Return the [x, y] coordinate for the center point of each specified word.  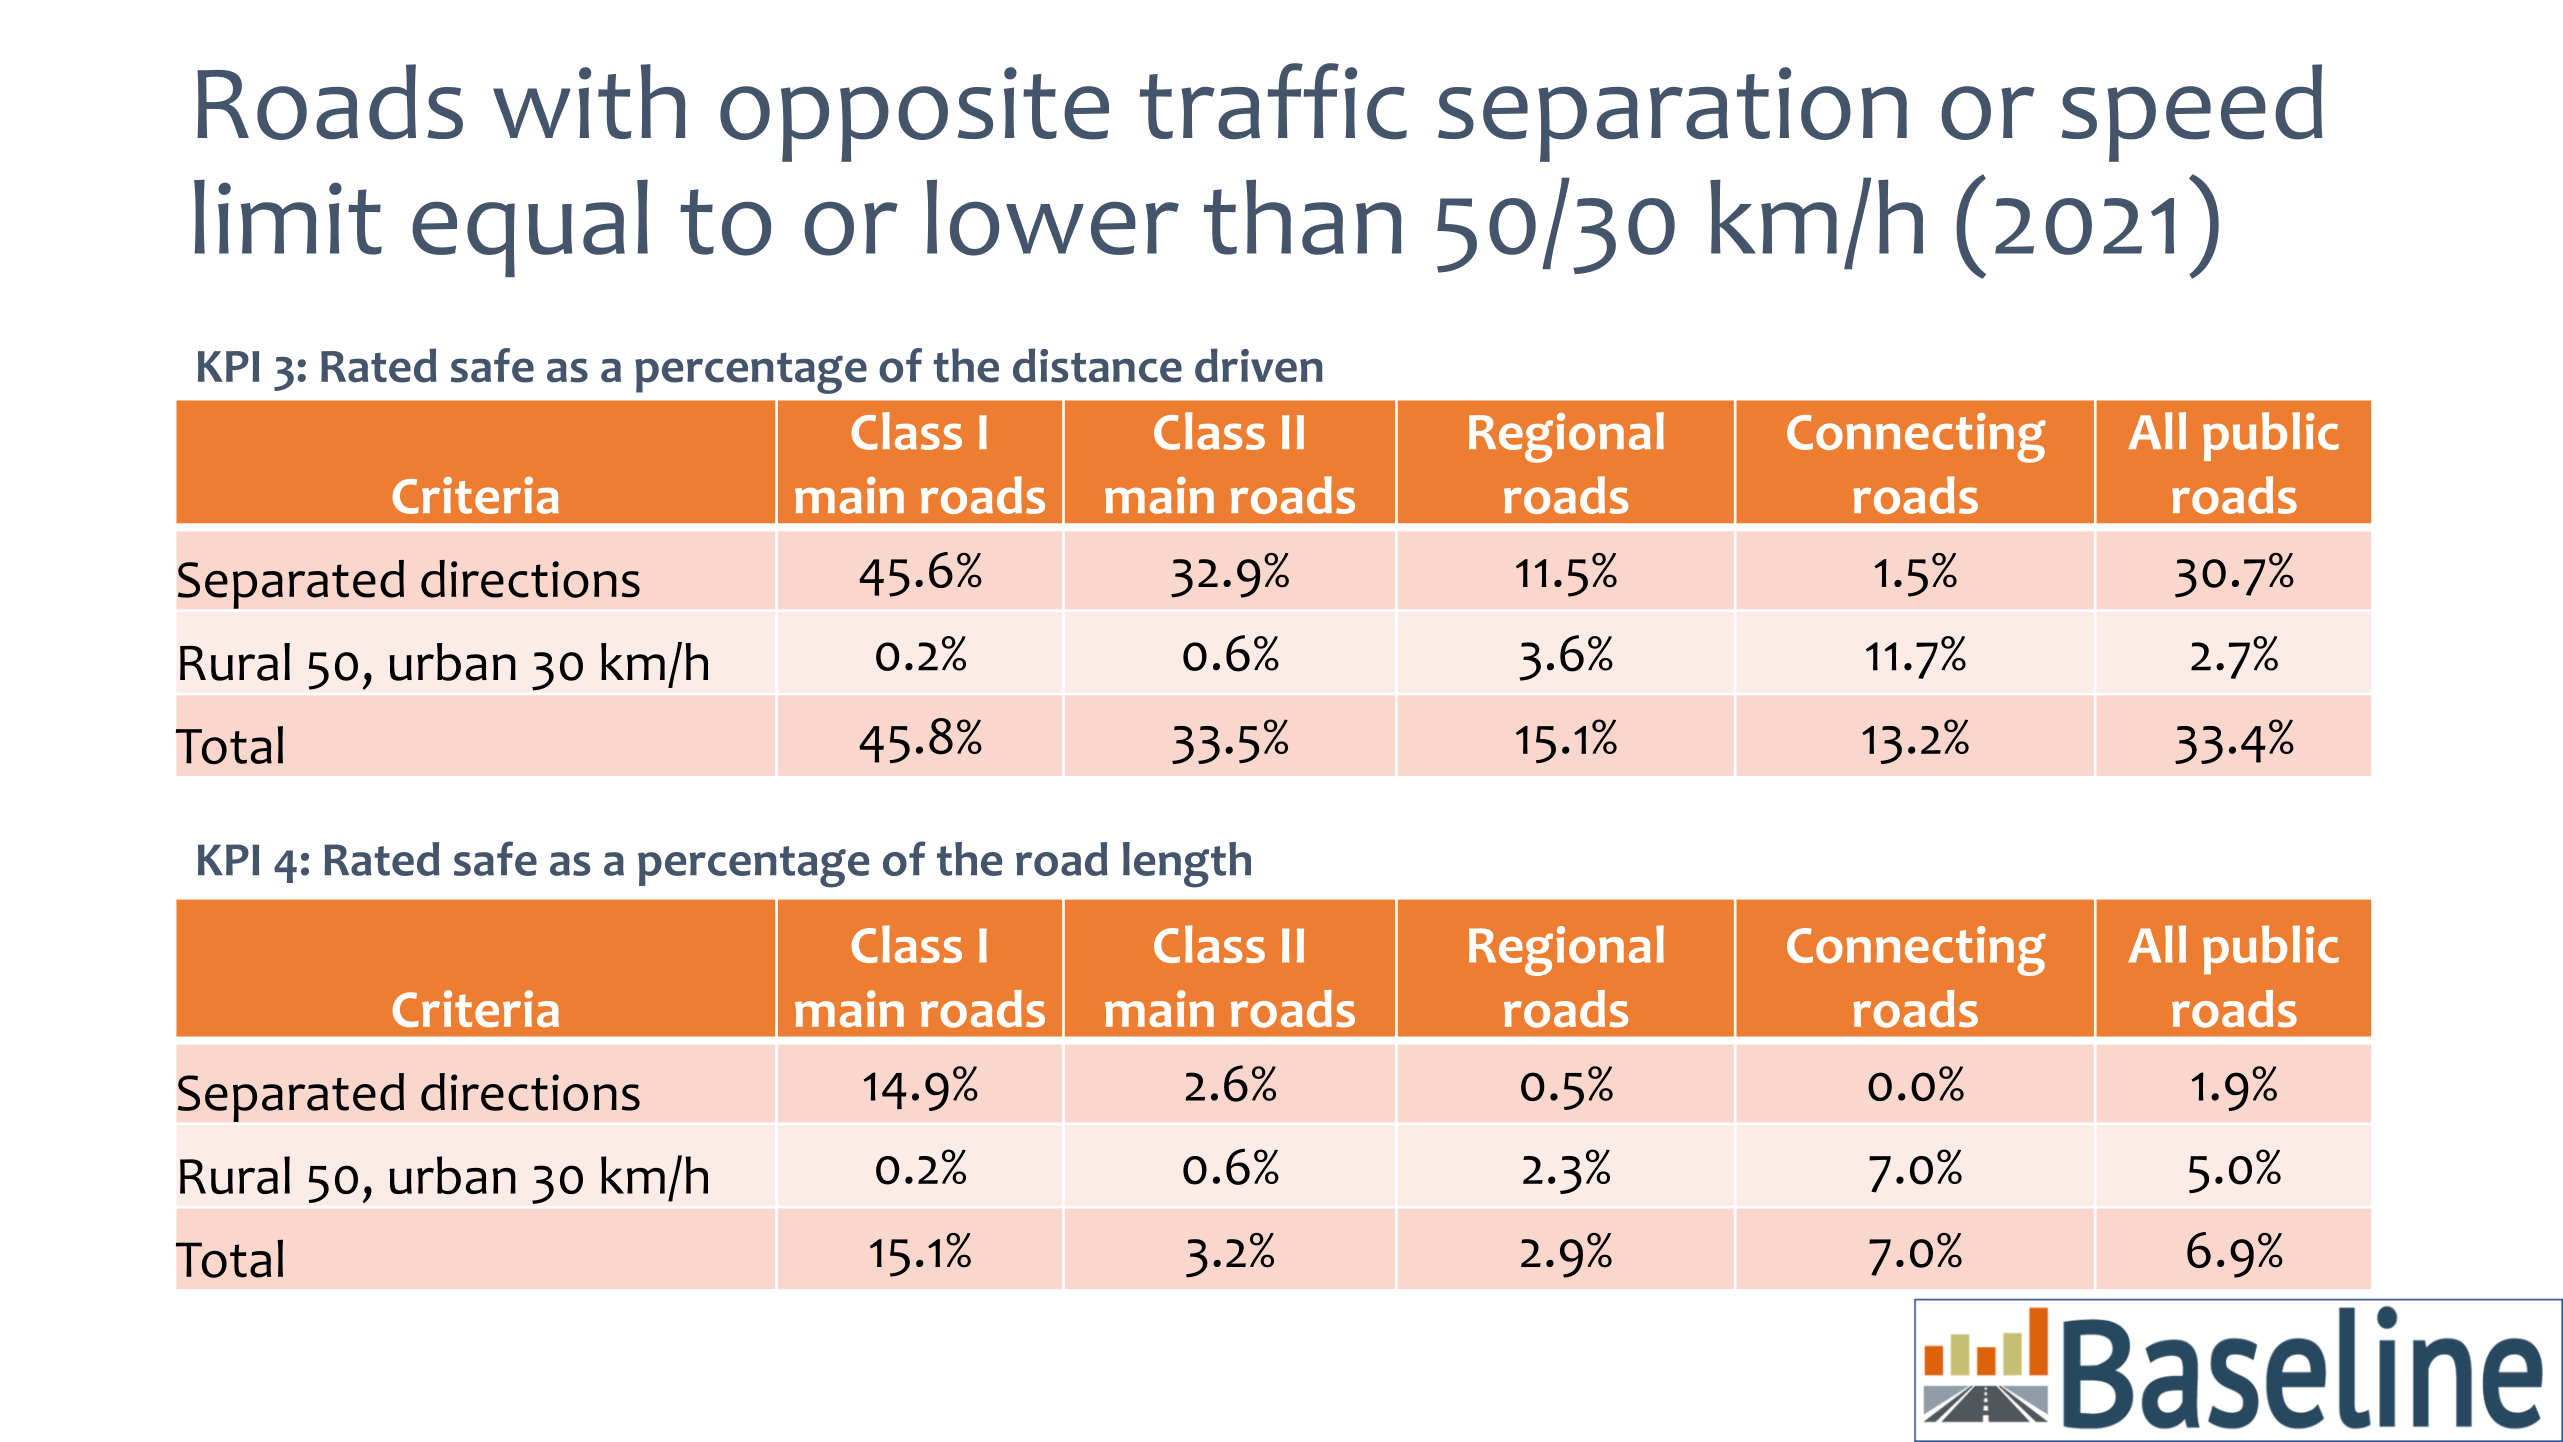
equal [530, 228]
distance [1097, 365]
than [1302, 217]
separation [1672, 114]
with [589, 101]
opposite [914, 114]
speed [2191, 113]
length [1187, 865]
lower [1052, 217]
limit [288, 217]
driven [1259, 365]
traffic [1273, 101]
